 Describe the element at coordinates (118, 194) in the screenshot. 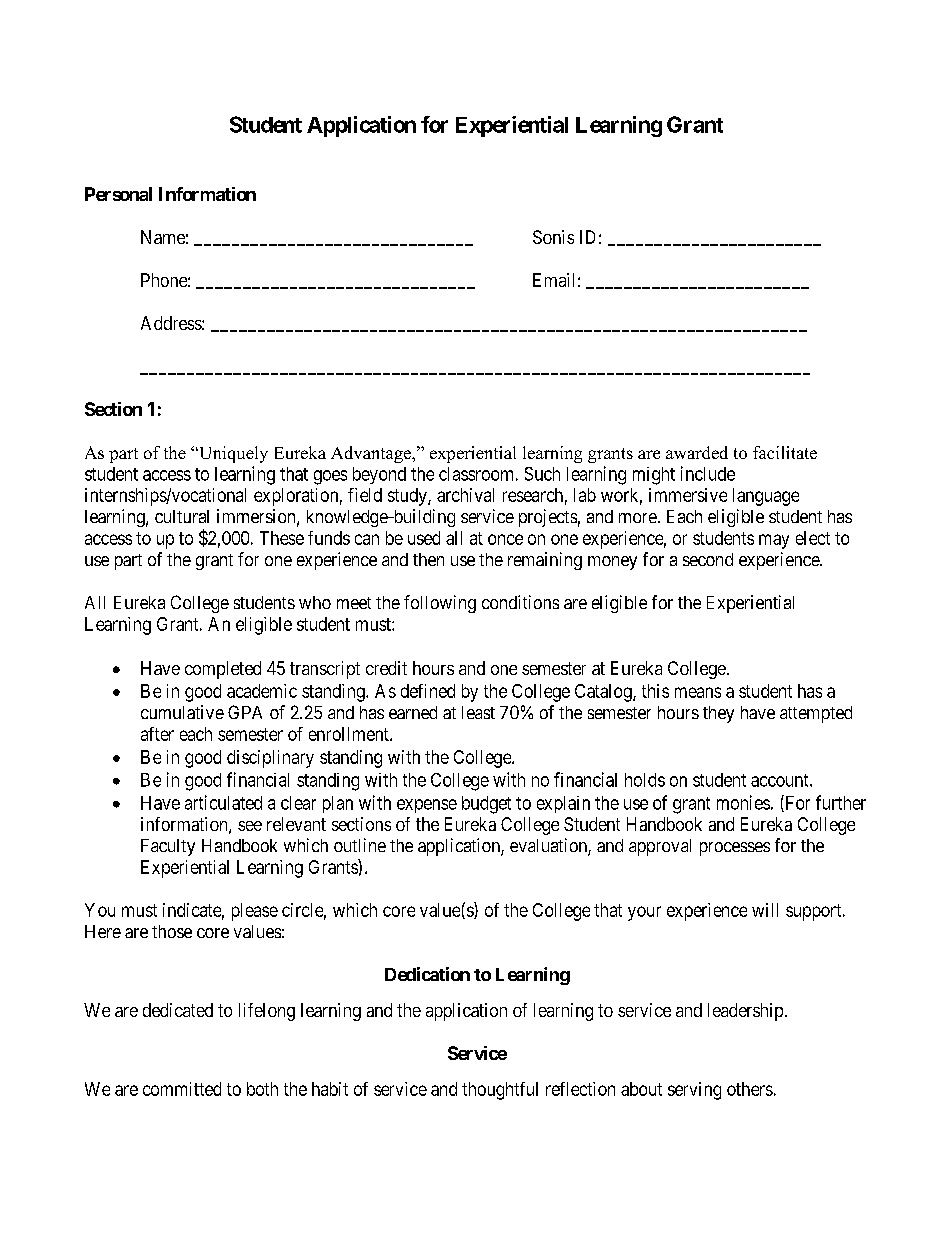

I see `Personal` at that location.
